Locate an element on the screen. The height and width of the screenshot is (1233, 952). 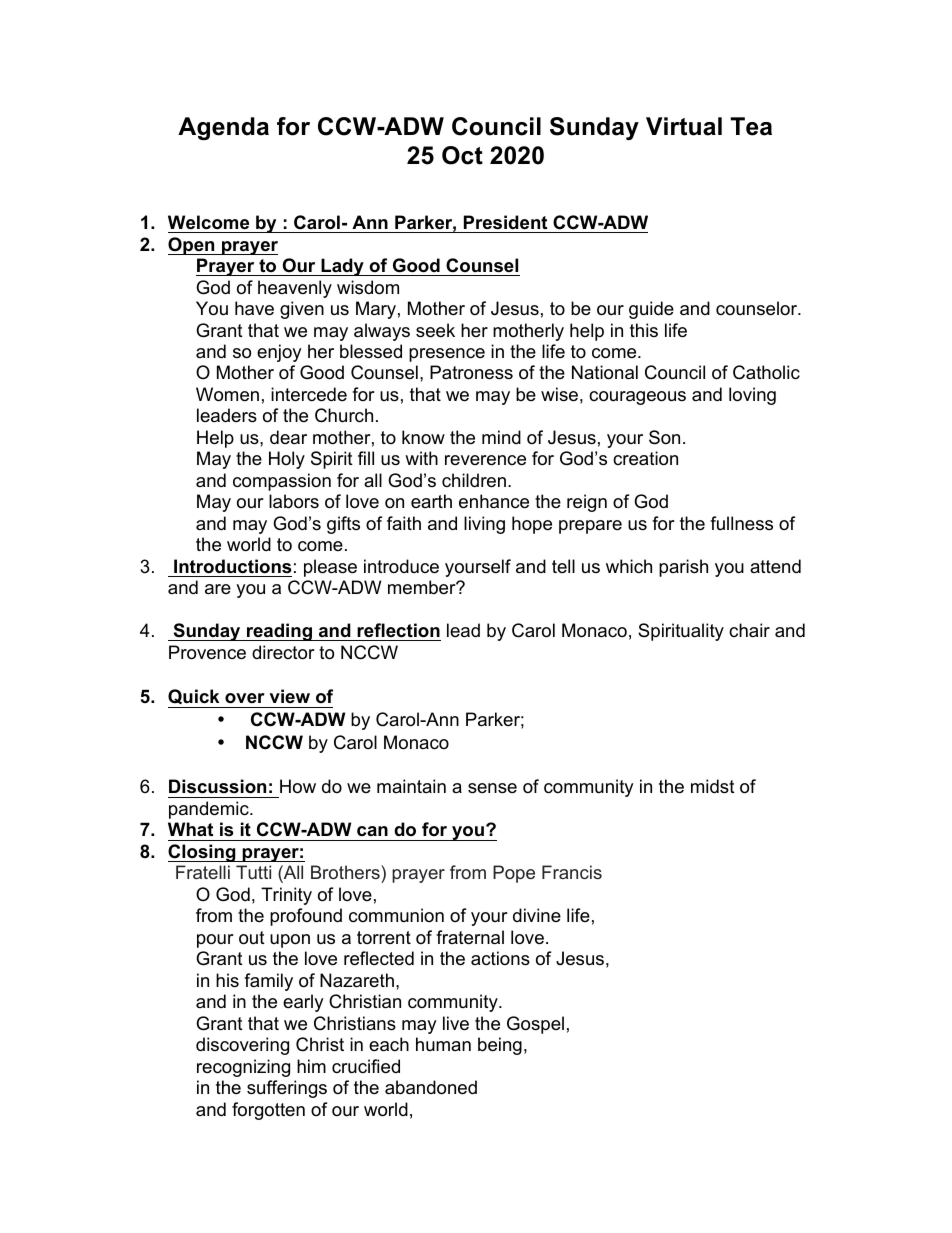
being is located at coordinates (500, 1046).
